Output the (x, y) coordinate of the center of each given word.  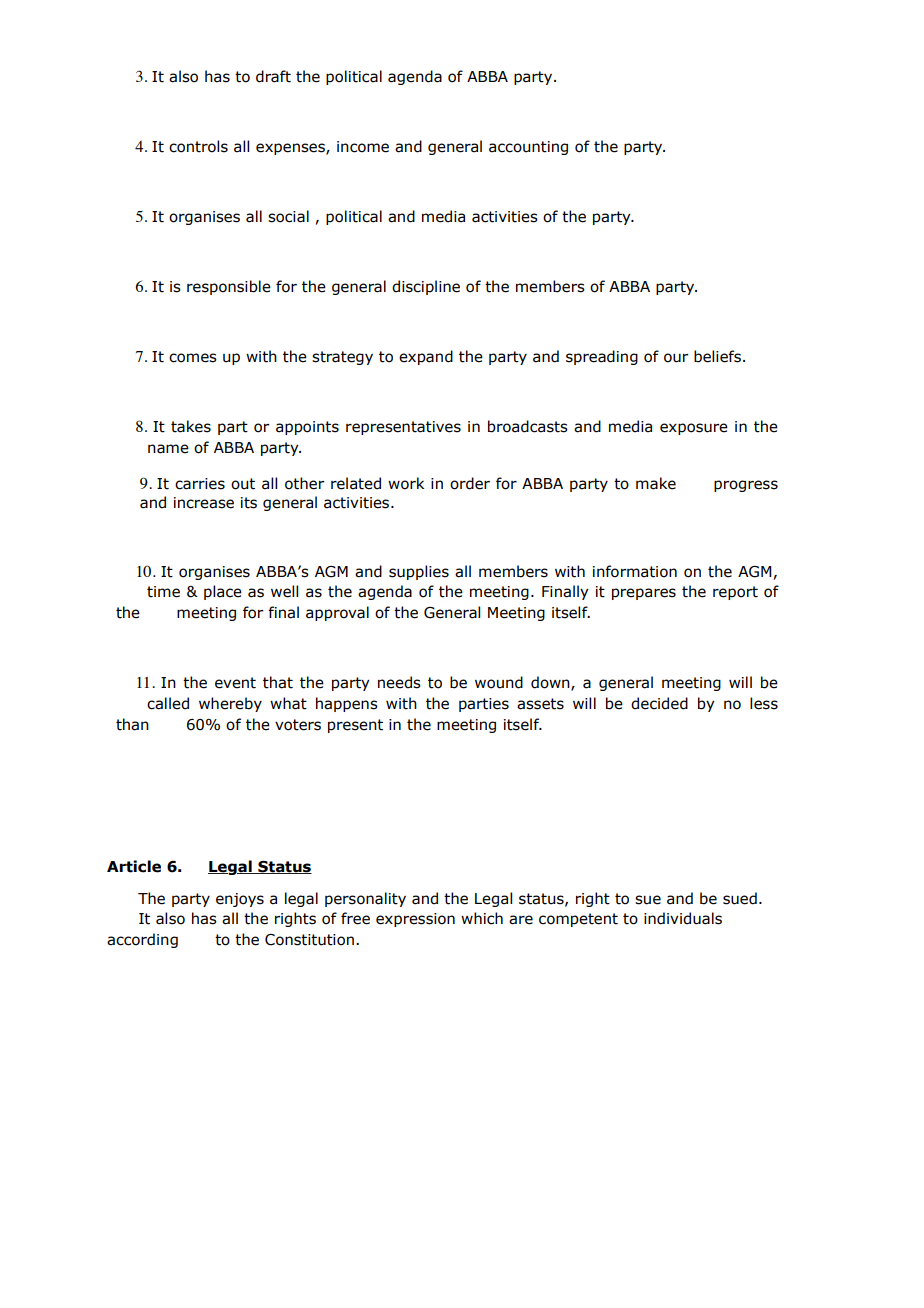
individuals (683, 918)
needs (399, 682)
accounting (528, 148)
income (363, 147)
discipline (426, 287)
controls (198, 146)
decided (659, 703)
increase (204, 503)
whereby (230, 704)
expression (415, 920)
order (470, 483)
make (656, 483)
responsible (229, 287)
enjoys (240, 900)
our (676, 358)
